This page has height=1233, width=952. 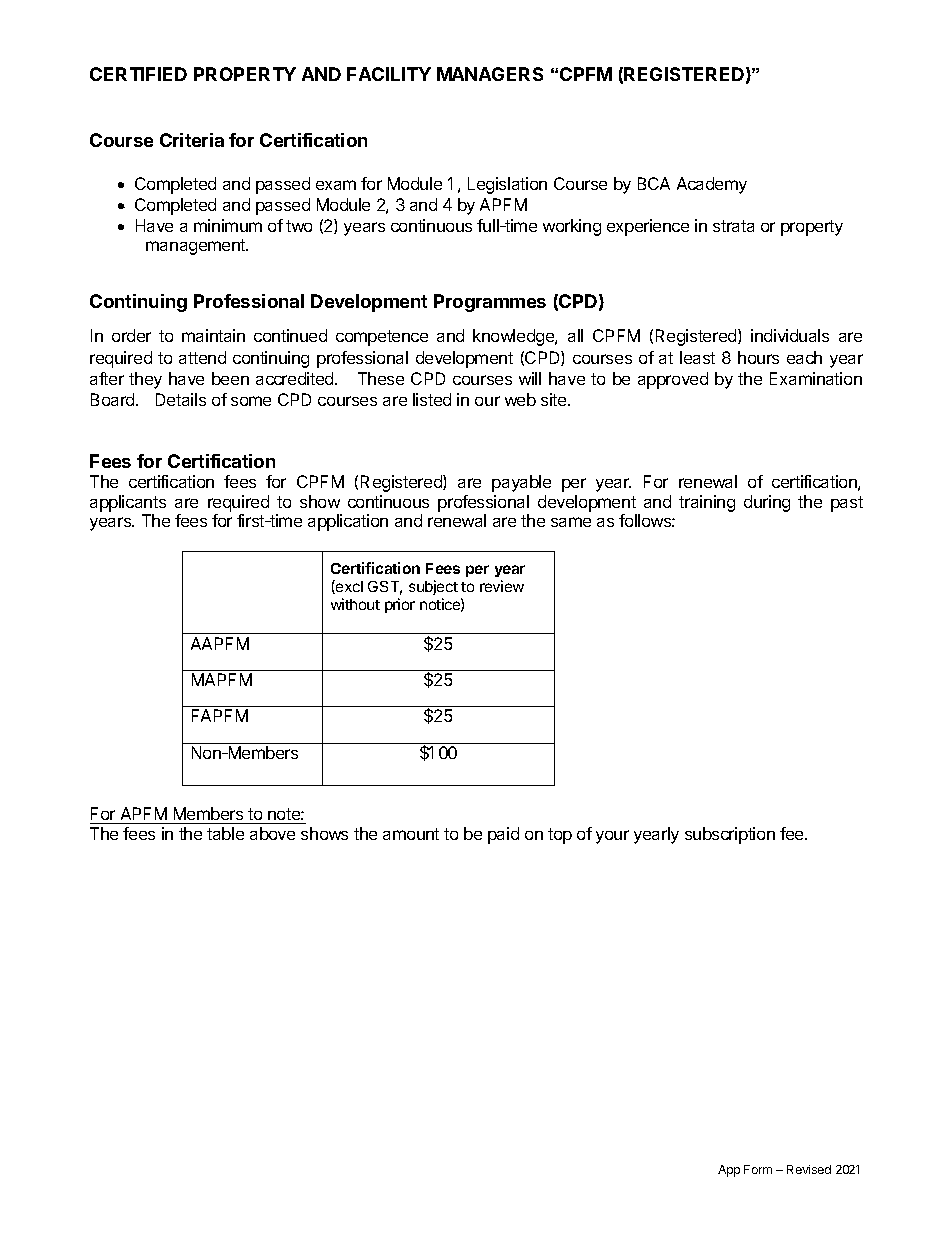 I want to click on during, so click(x=767, y=503).
